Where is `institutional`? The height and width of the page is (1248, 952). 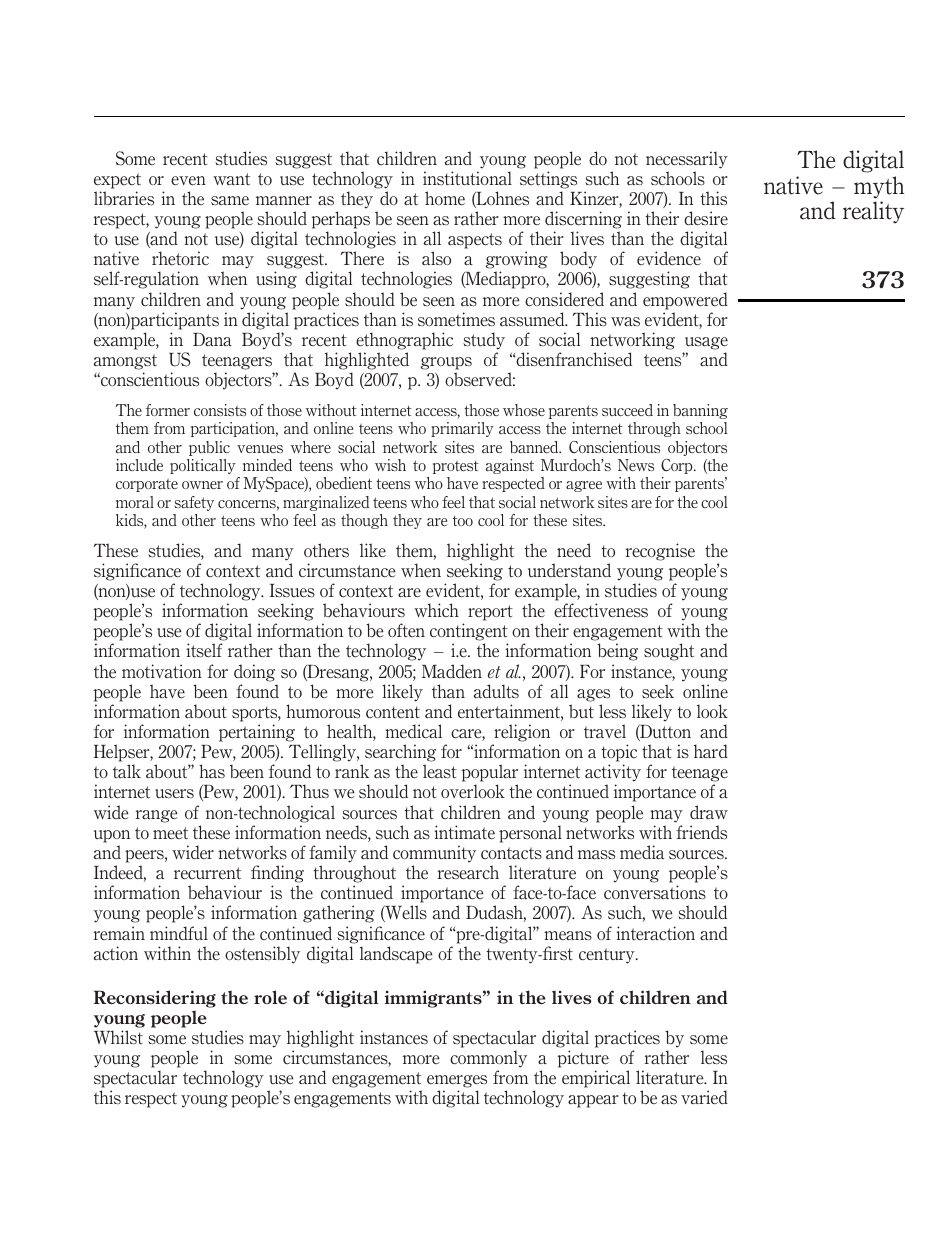
institutional is located at coordinates (467, 178).
